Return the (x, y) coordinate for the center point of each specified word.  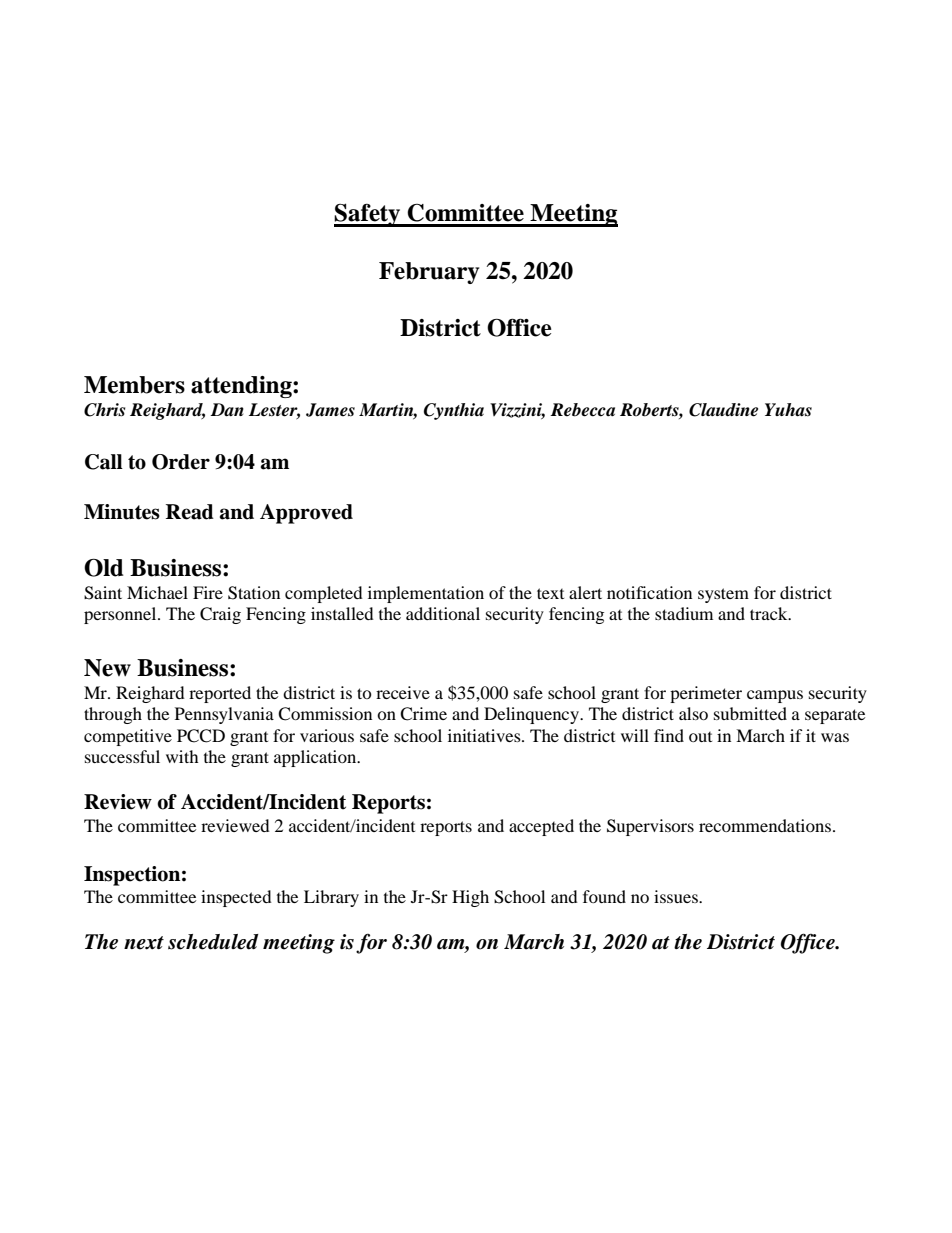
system (723, 595)
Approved (306, 514)
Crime (423, 714)
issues (677, 896)
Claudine (723, 410)
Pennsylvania (224, 715)
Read (190, 512)
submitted (750, 713)
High (470, 898)
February (429, 273)
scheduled (213, 942)
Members (134, 385)
